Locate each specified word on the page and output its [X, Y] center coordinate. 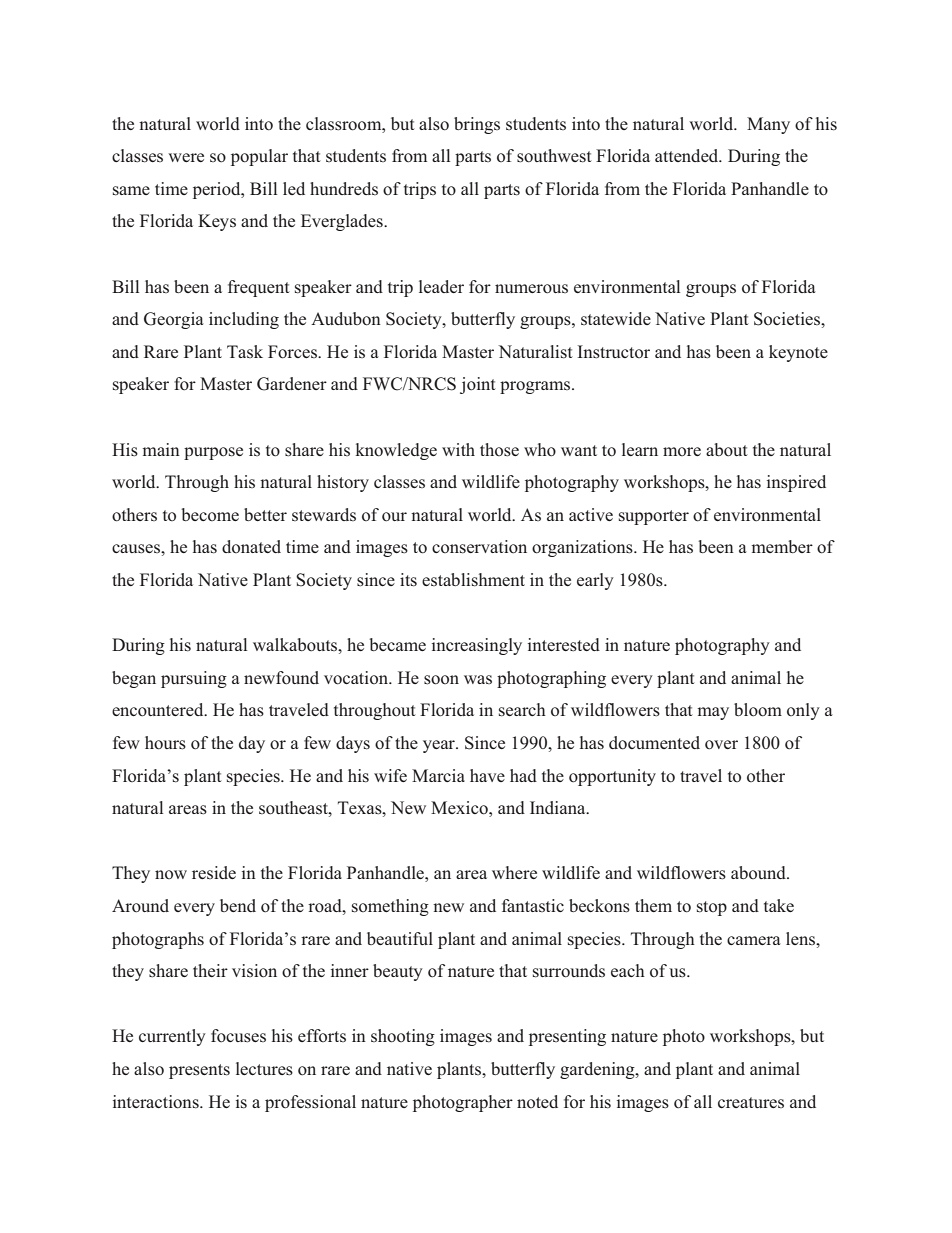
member [782, 546]
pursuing [194, 679]
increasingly [477, 646]
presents [199, 1071]
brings [477, 125]
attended [688, 155]
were [186, 157]
